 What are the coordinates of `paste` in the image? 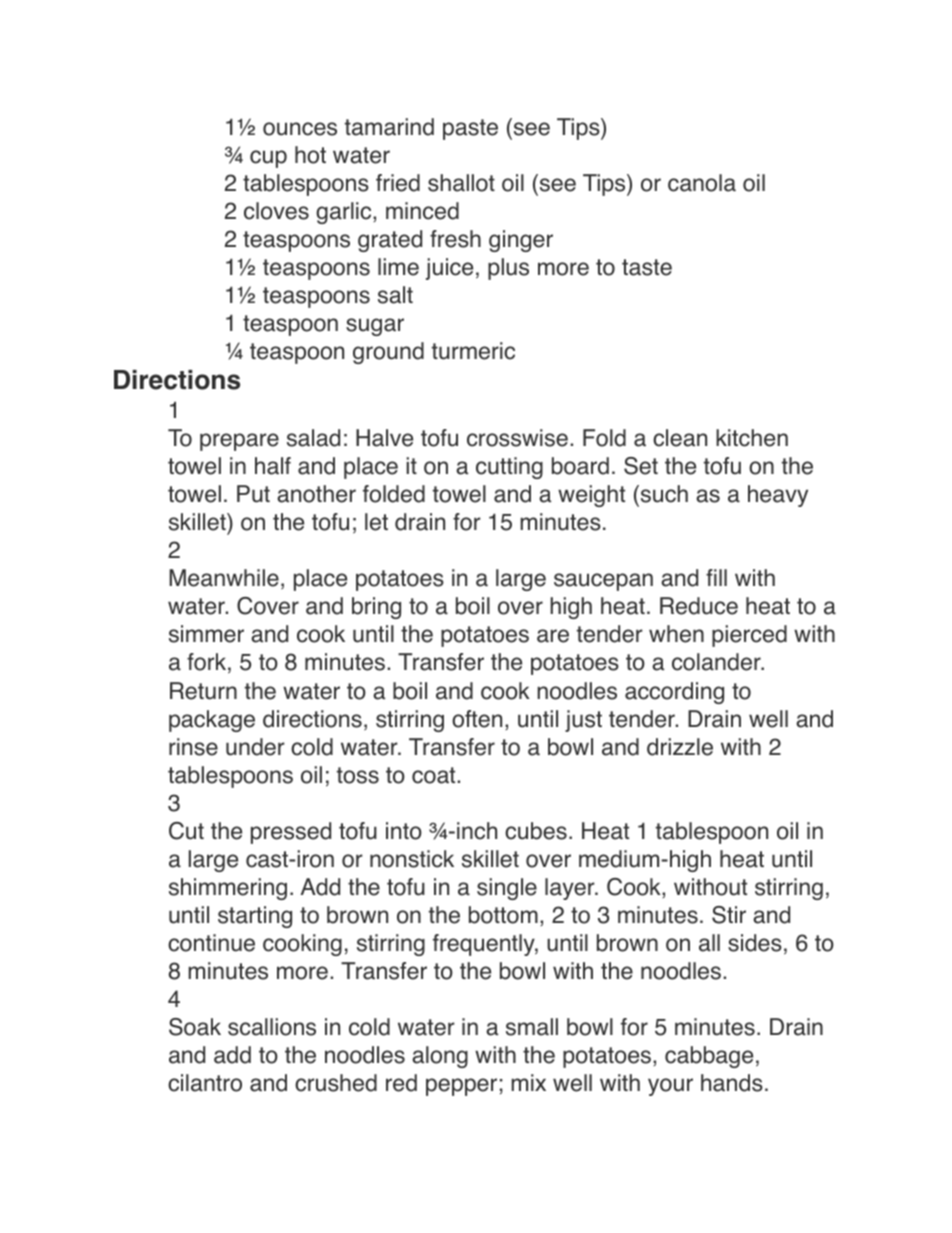 It's located at (470, 129).
